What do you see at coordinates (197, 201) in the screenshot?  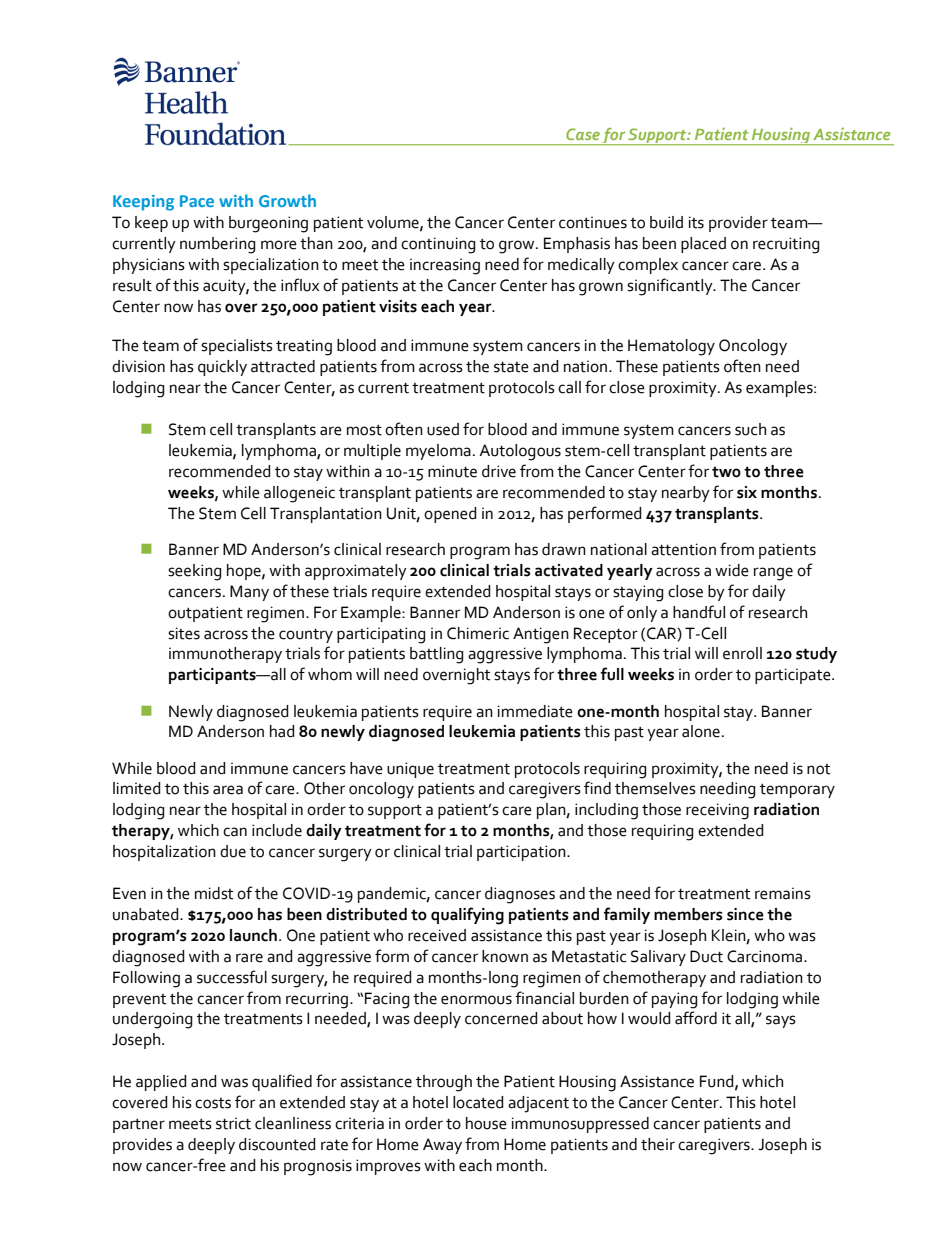 I see `Pace` at bounding box center [197, 201].
